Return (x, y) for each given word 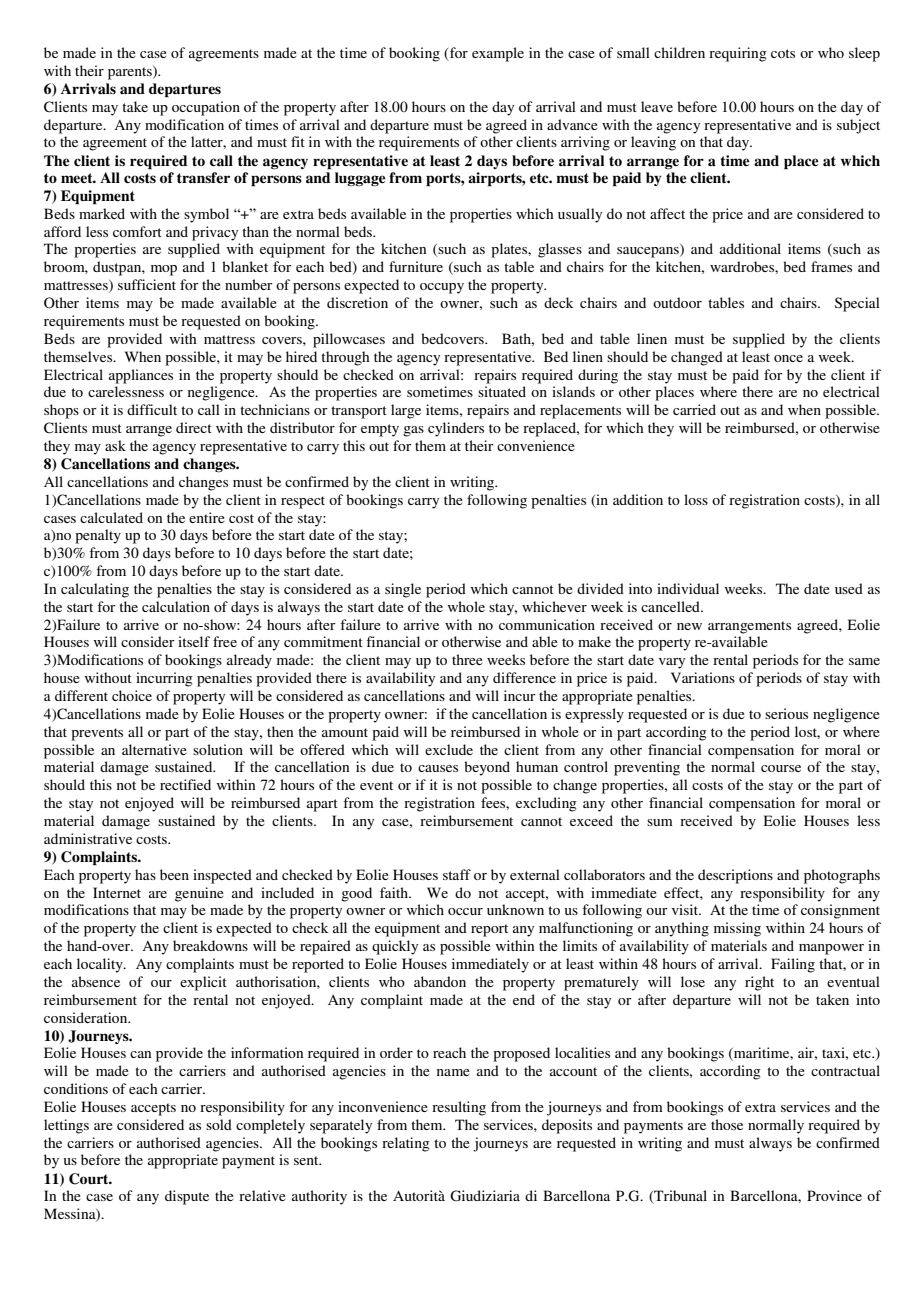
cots (783, 53)
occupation (206, 108)
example (498, 54)
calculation (176, 606)
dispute (187, 1197)
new (689, 626)
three (467, 659)
